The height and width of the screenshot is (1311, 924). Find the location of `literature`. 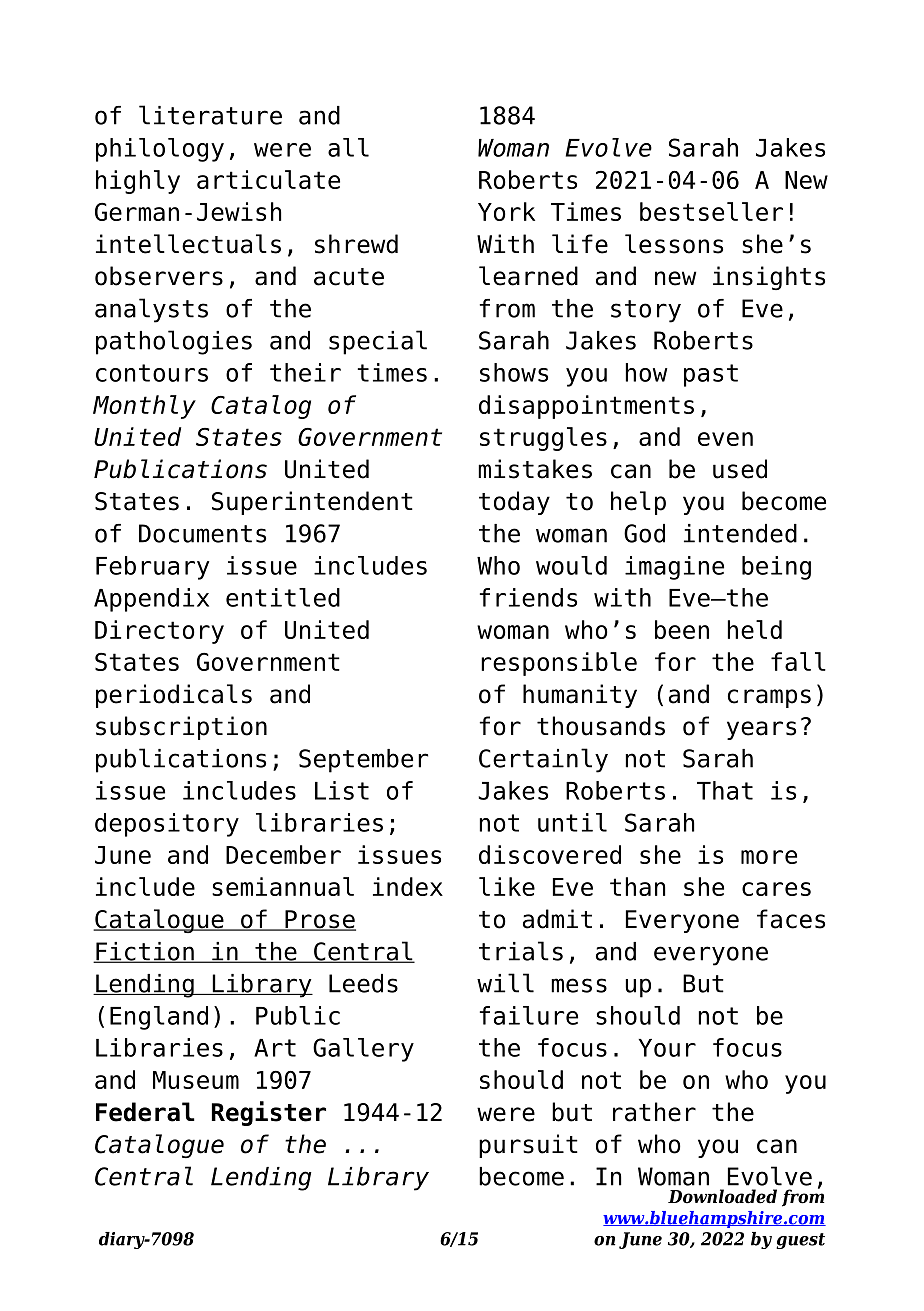

literature is located at coordinates (210, 115).
